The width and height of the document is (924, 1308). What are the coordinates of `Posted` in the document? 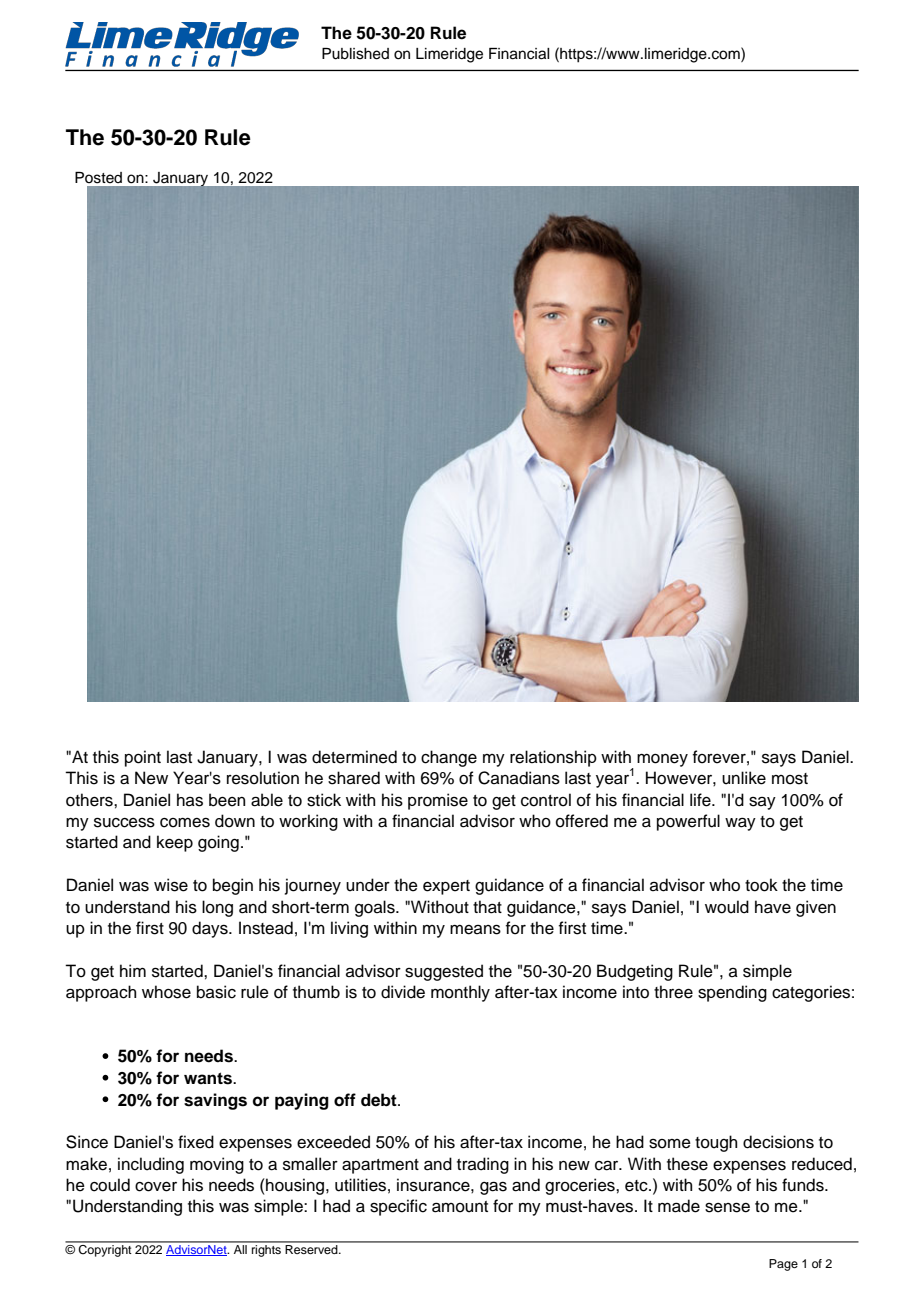 It's located at (98, 178).
